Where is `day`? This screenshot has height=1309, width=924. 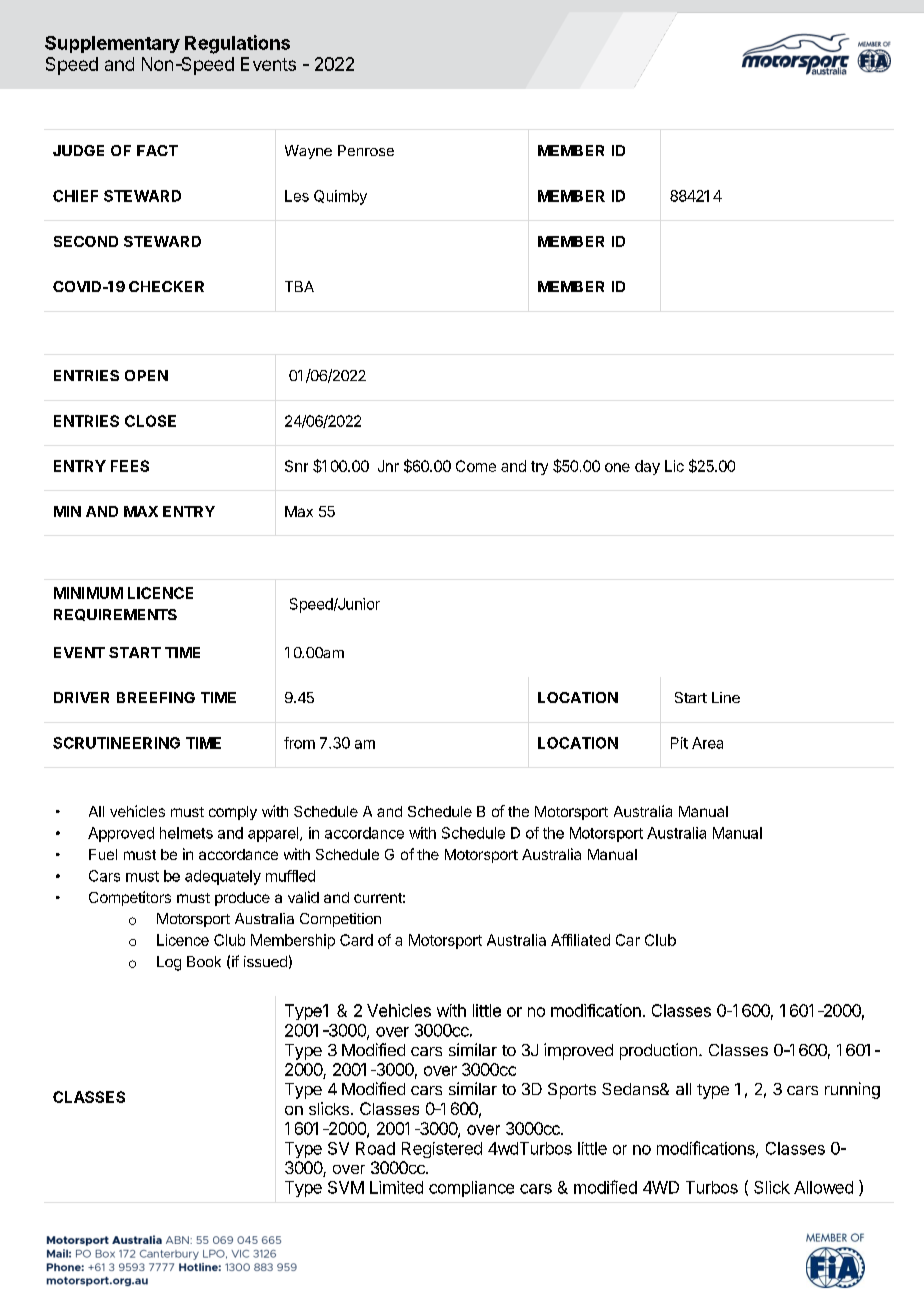
day is located at coordinates (647, 467).
